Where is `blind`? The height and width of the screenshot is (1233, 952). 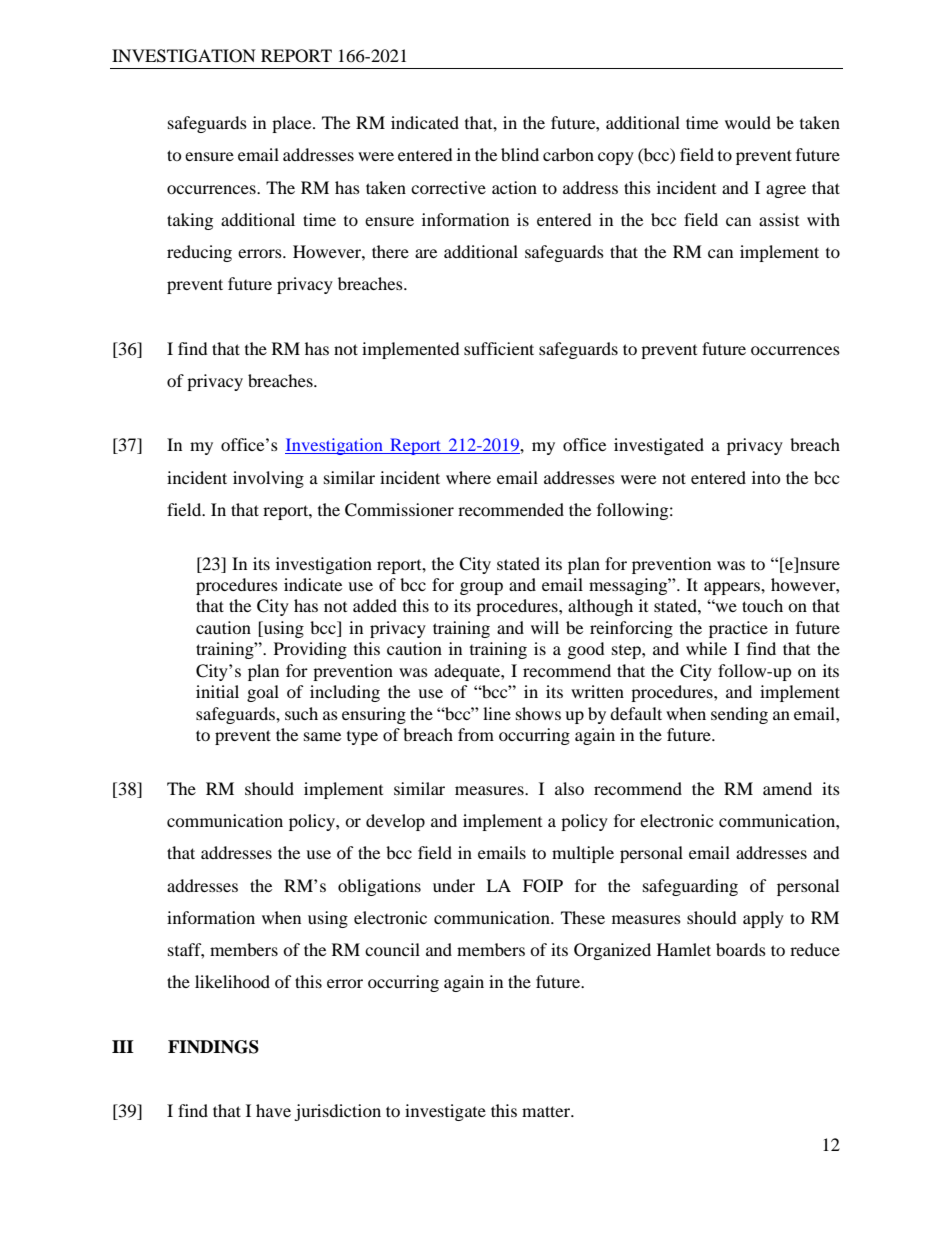
blind is located at coordinates (520, 154).
